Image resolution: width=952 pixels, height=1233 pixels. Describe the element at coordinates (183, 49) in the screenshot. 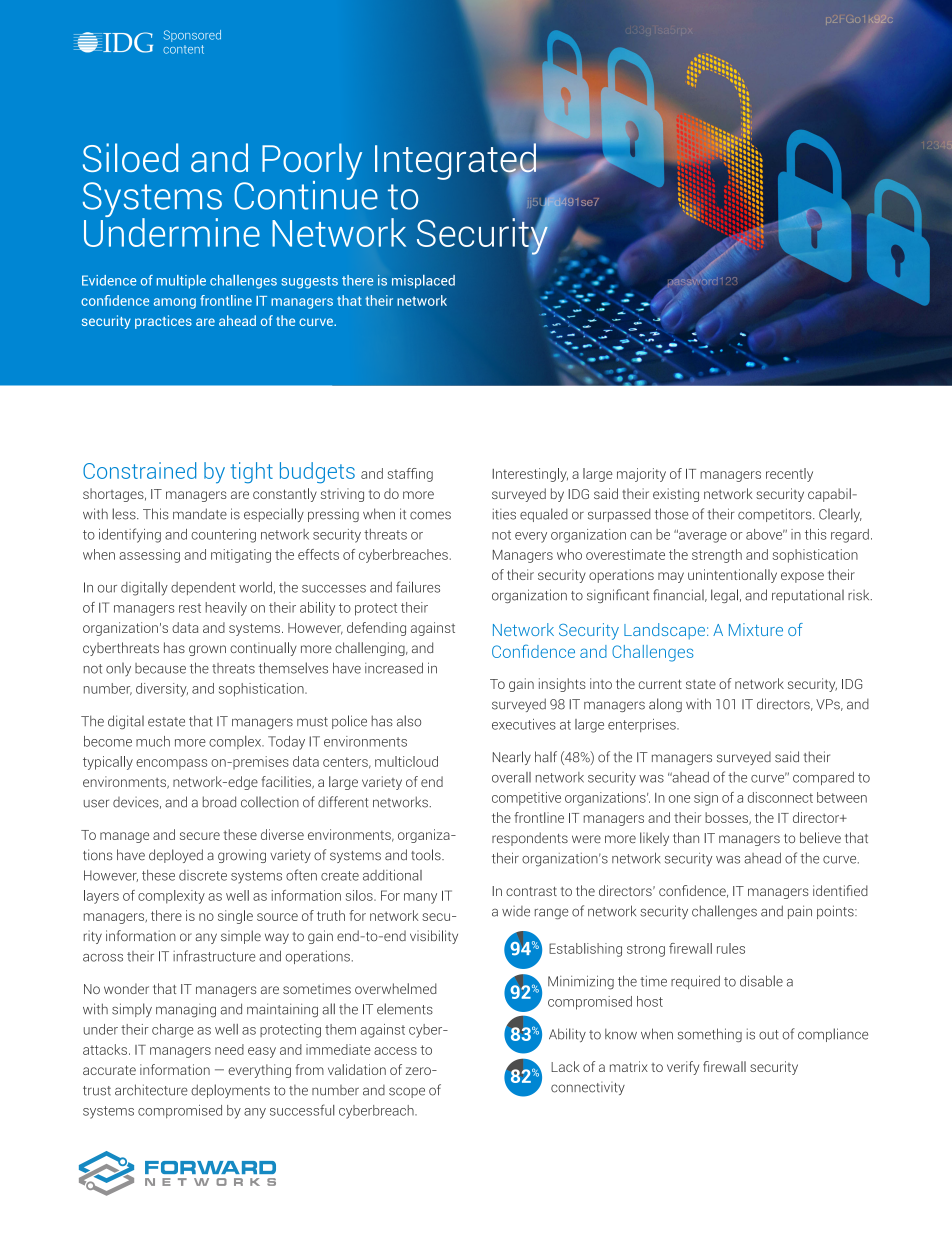

I see `content` at that location.
